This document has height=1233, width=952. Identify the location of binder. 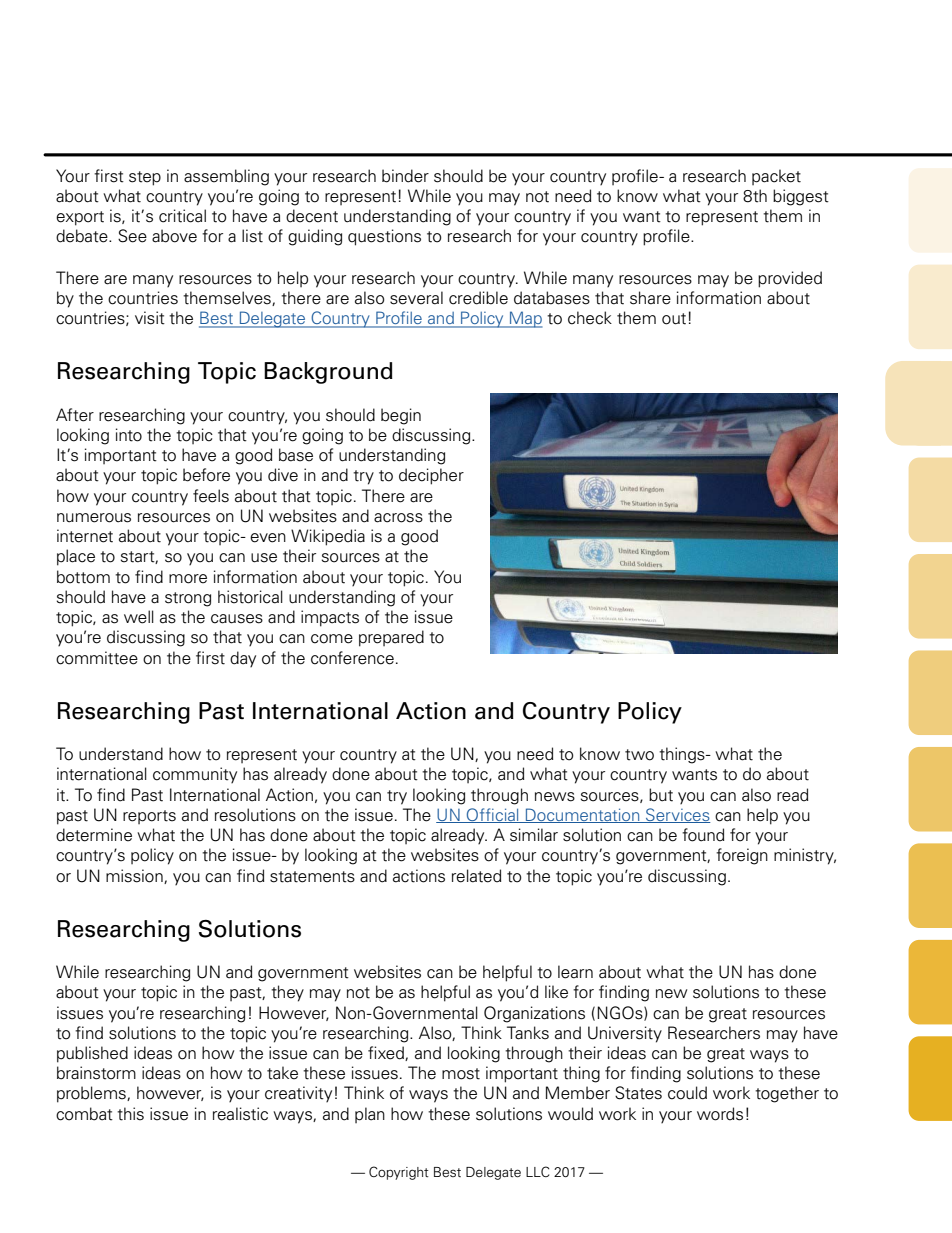
(405, 176).
